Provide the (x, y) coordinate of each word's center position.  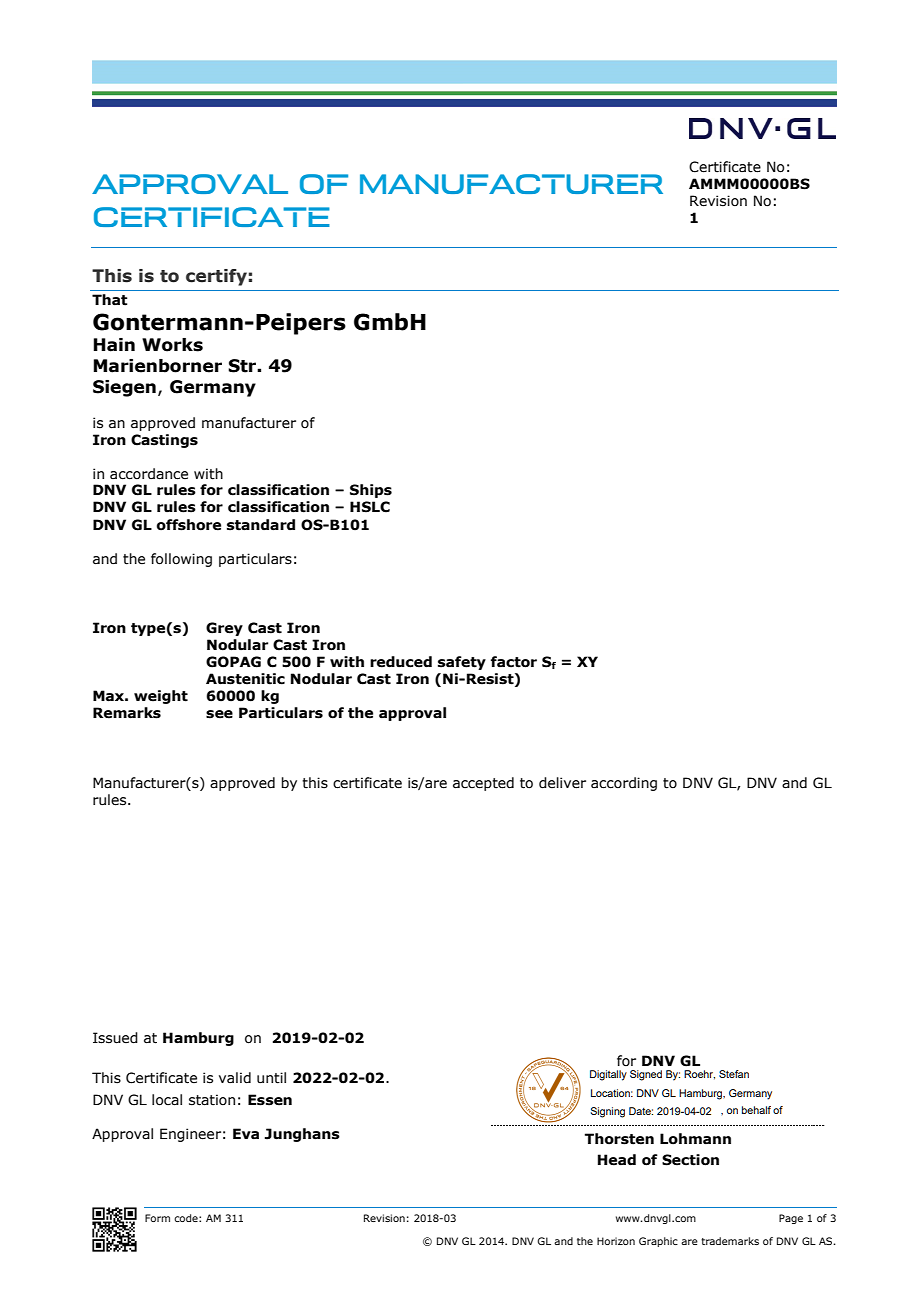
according (624, 784)
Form (157, 1218)
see (219, 714)
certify (216, 277)
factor (514, 662)
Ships (371, 491)
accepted (483, 784)
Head (617, 1160)
